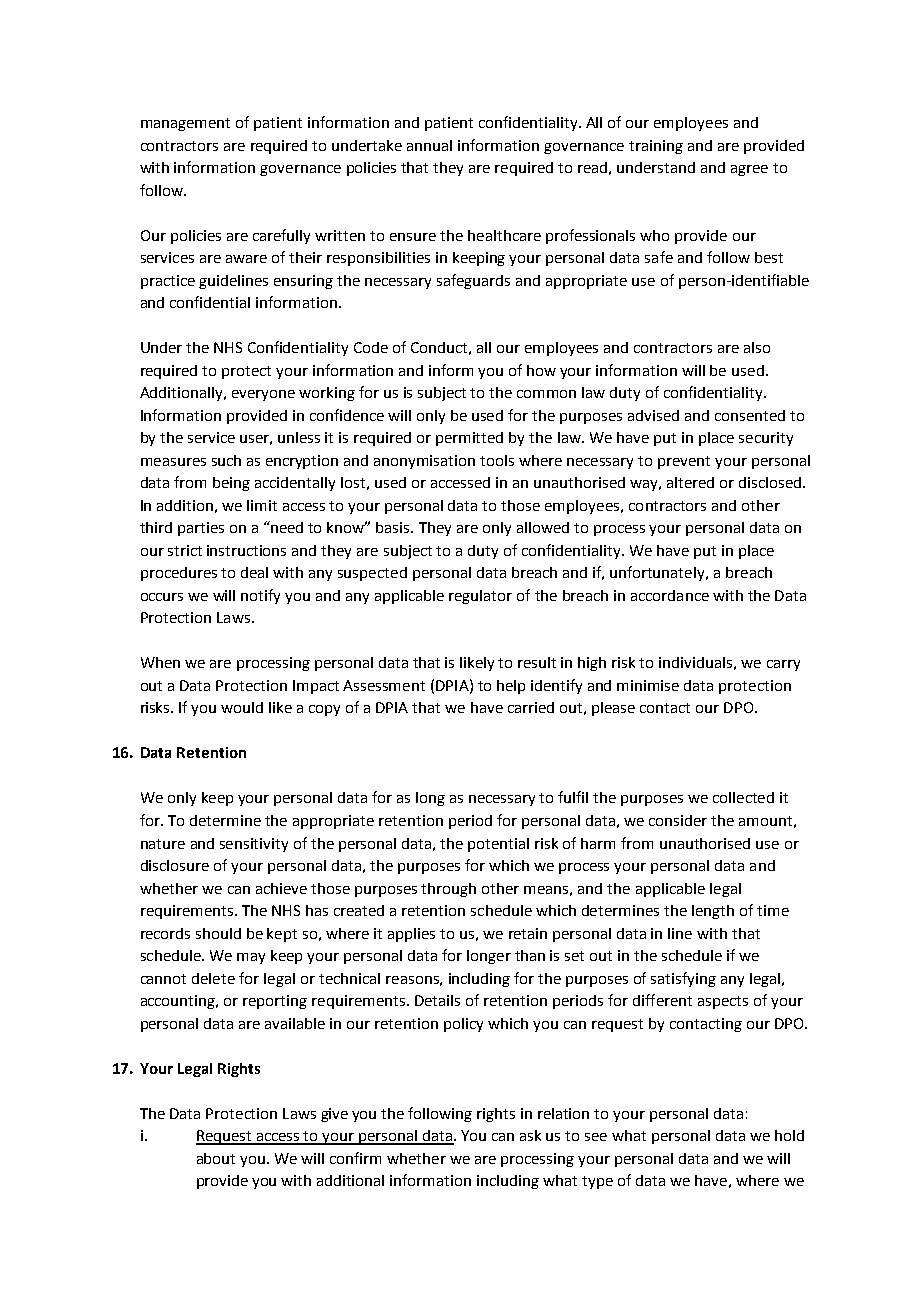  I want to click on hold, so click(789, 1135).
